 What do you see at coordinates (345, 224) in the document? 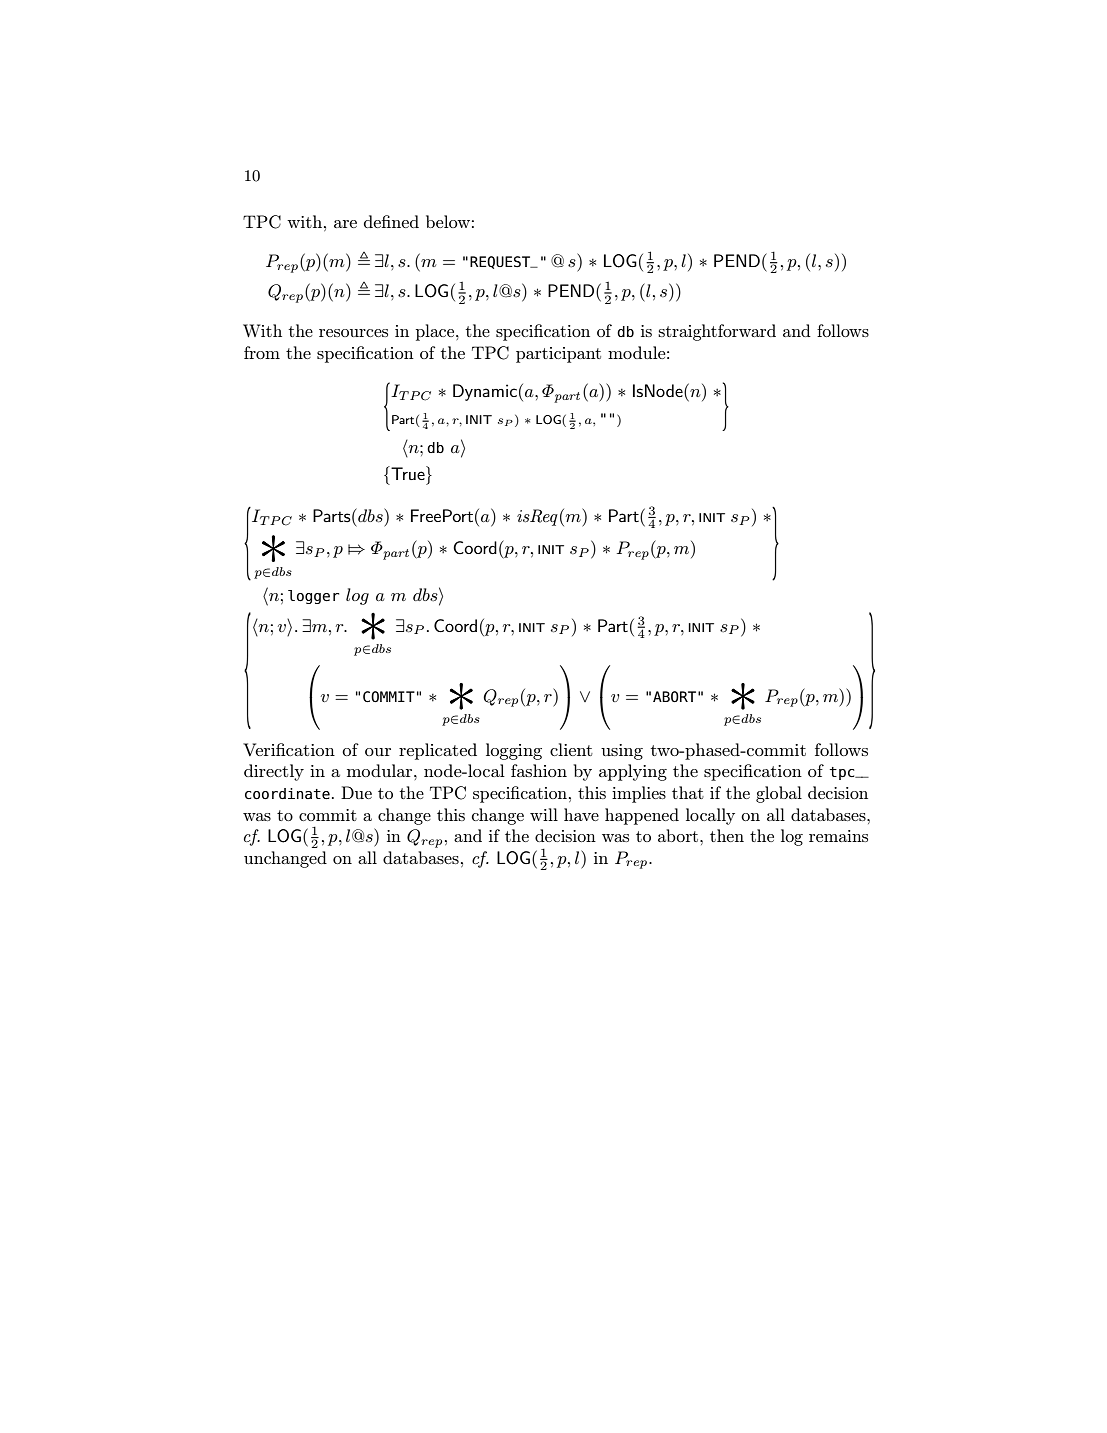
I see `are` at bounding box center [345, 224].
